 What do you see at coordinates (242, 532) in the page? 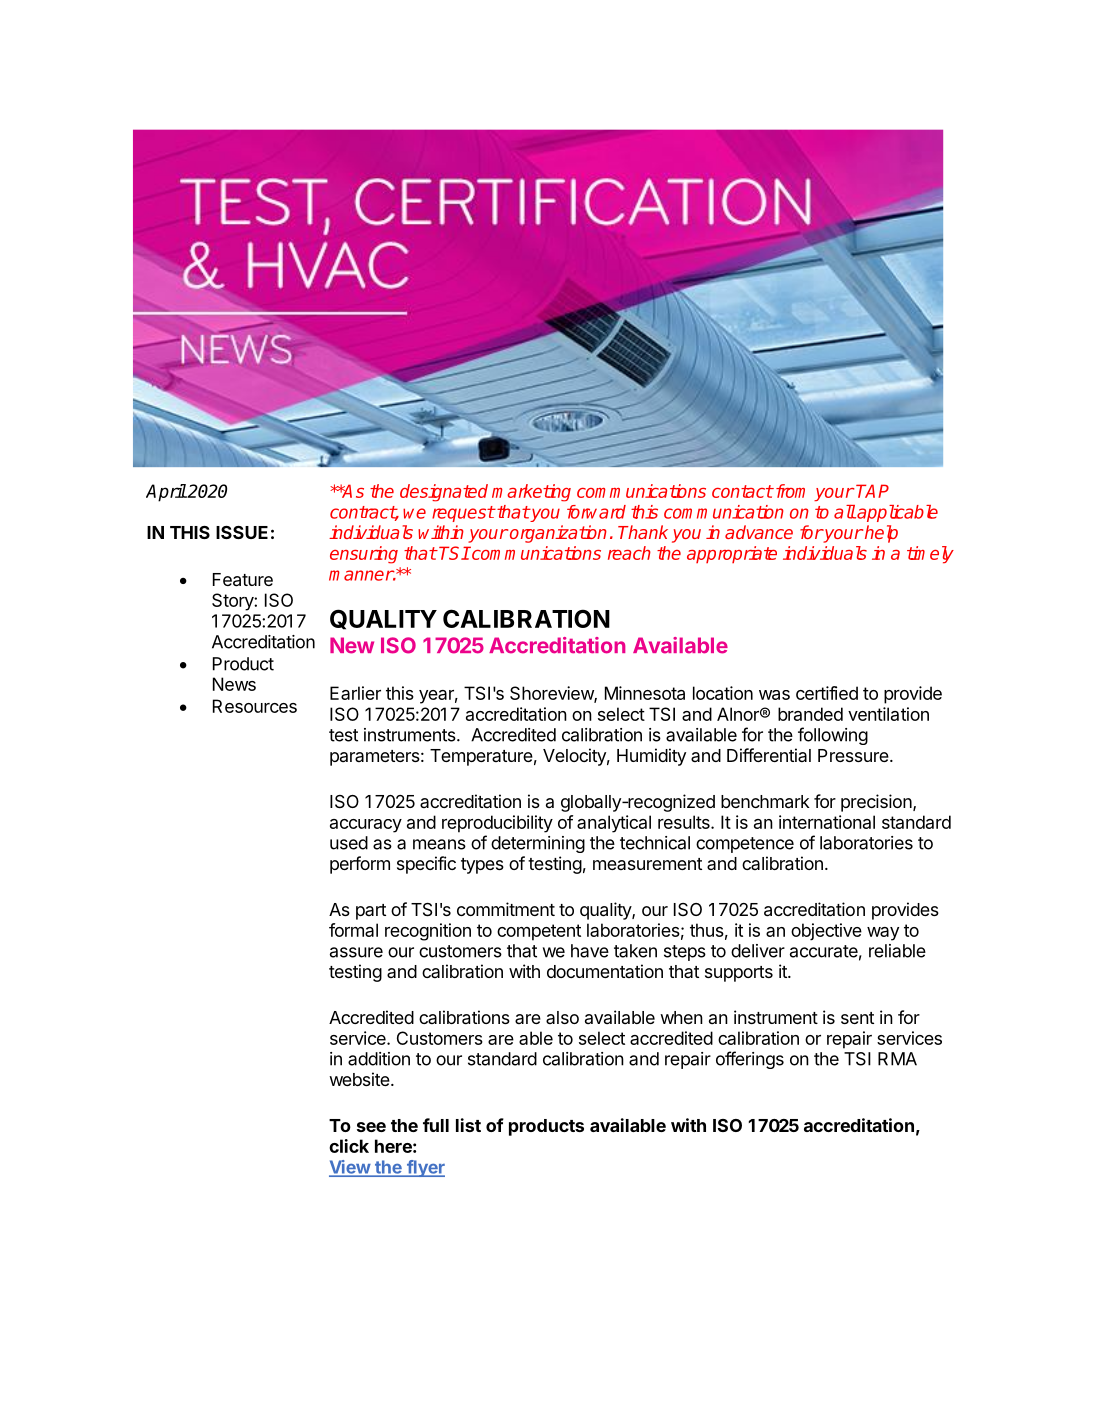
I see `ISSUE` at bounding box center [242, 532].
